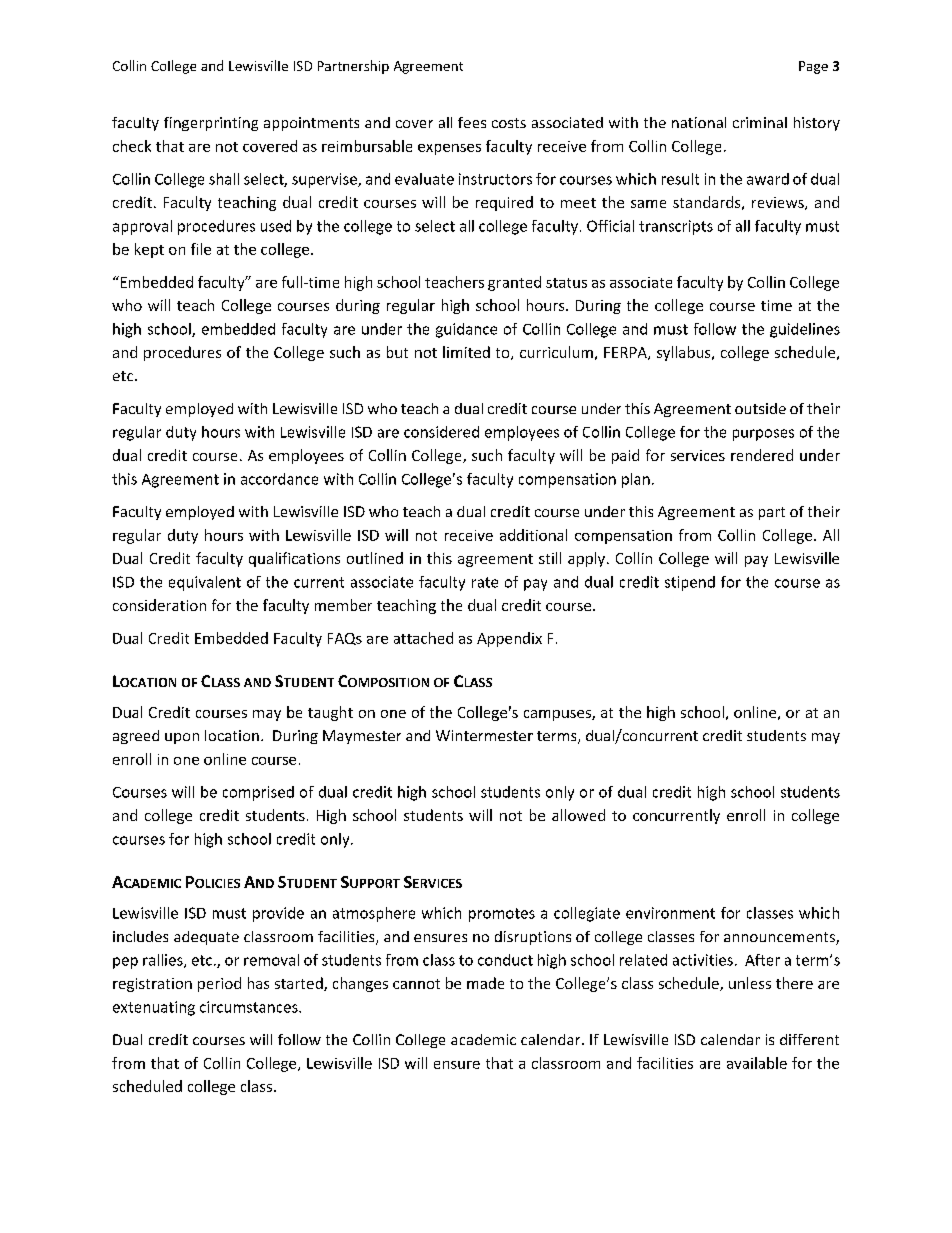 The image size is (952, 1233). Describe the element at coordinates (472, 122) in the screenshot. I see `fees` at that location.
